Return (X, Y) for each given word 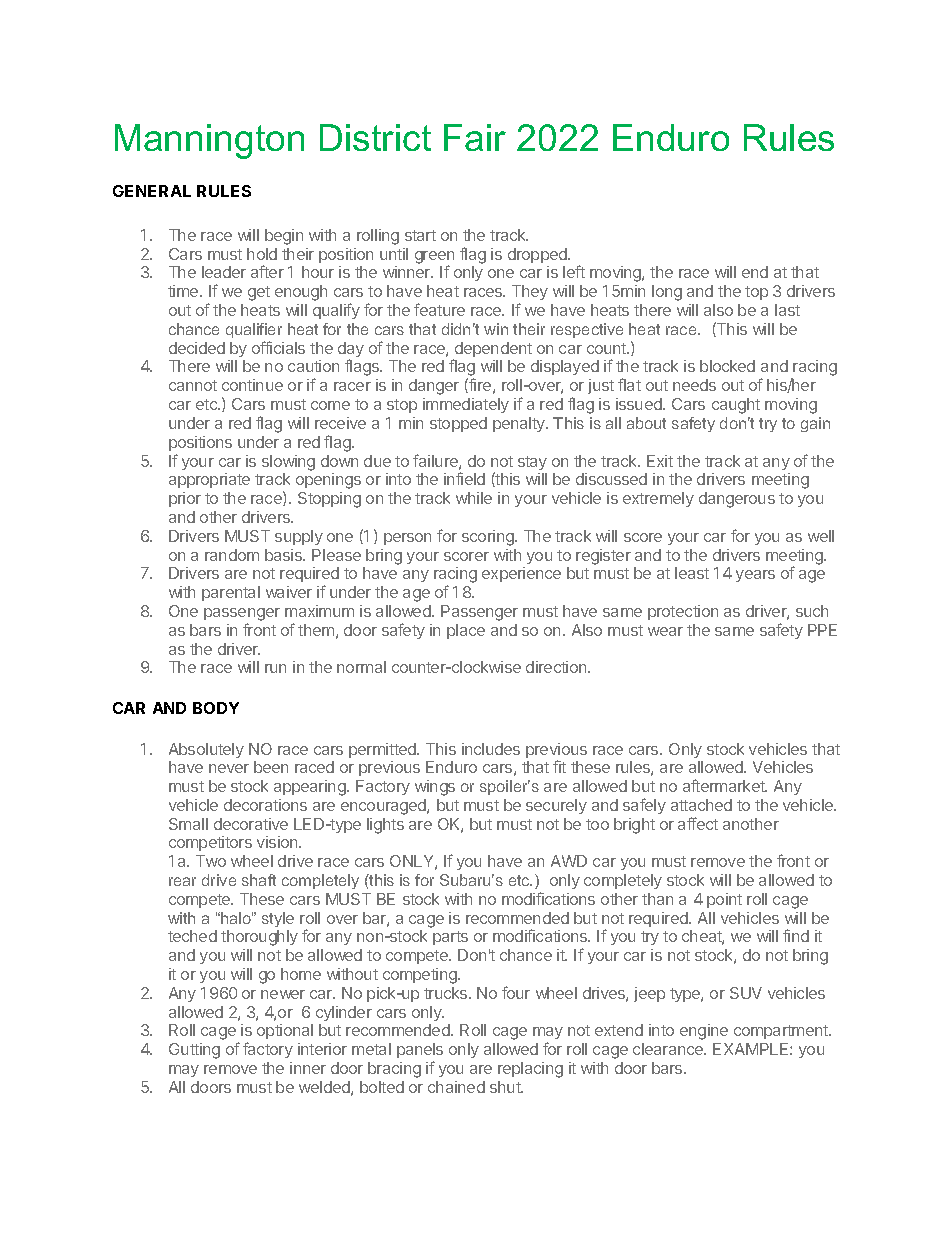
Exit (660, 461)
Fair (475, 137)
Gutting (194, 1051)
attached (701, 805)
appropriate (209, 480)
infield (464, 478)
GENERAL (152, 191)
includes (491, 749)
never (229, 768)
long (667, 293)
